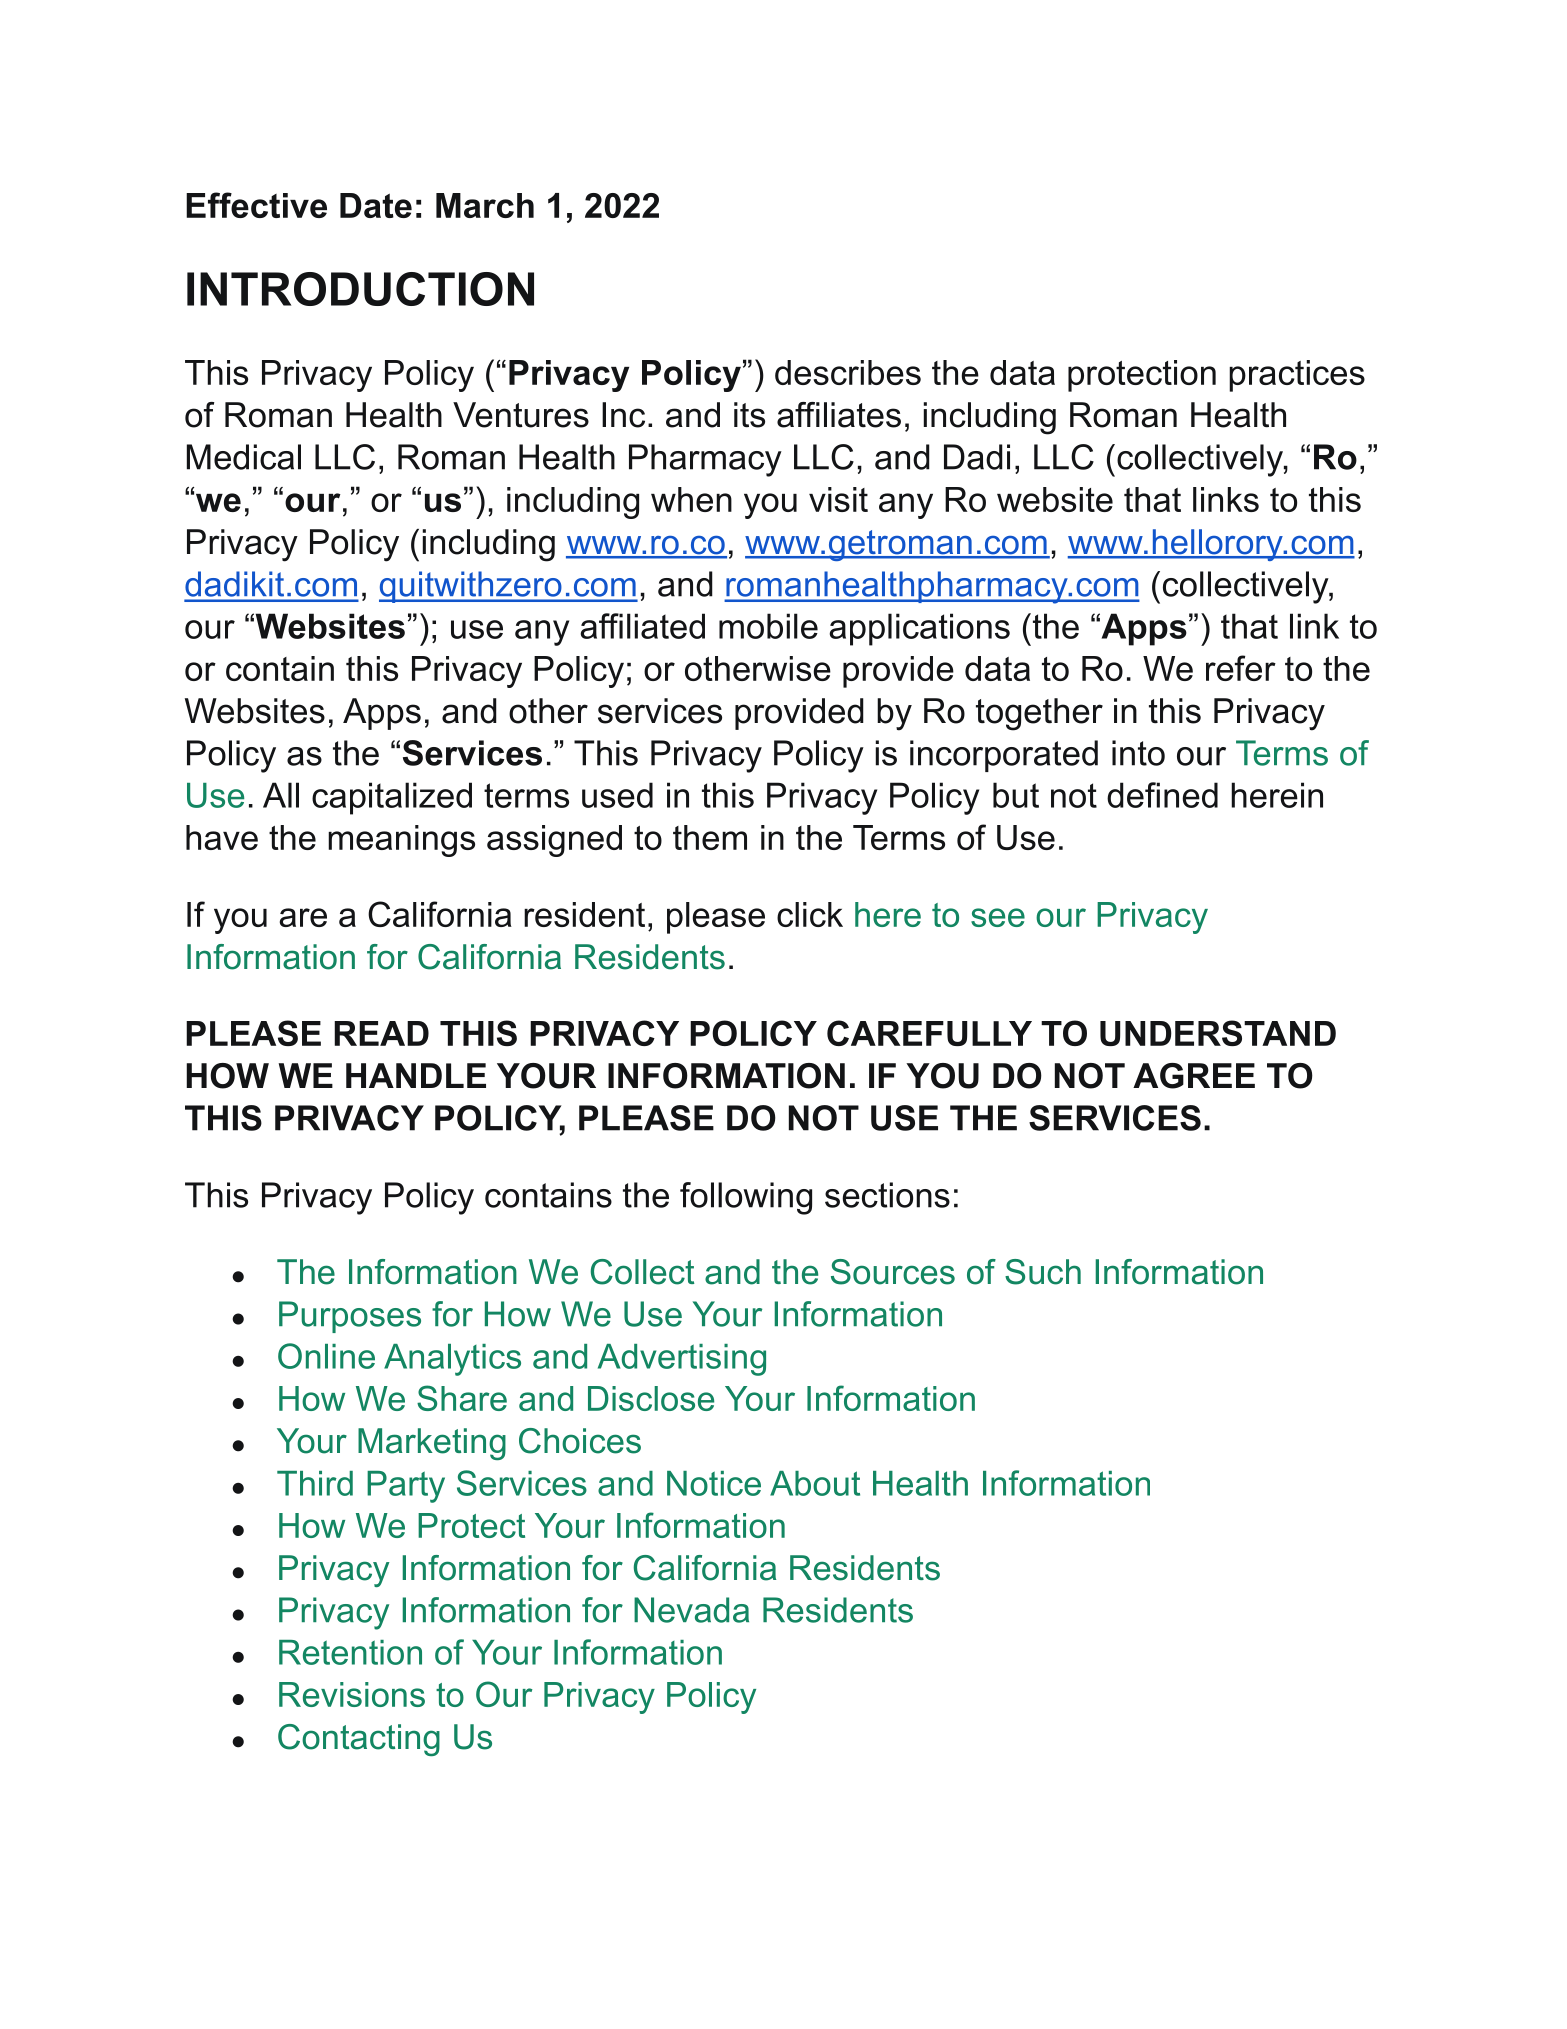 Image resolution: width=1567 pixels, height=2029 pixels. I want to click on click, so click(810, 914).
